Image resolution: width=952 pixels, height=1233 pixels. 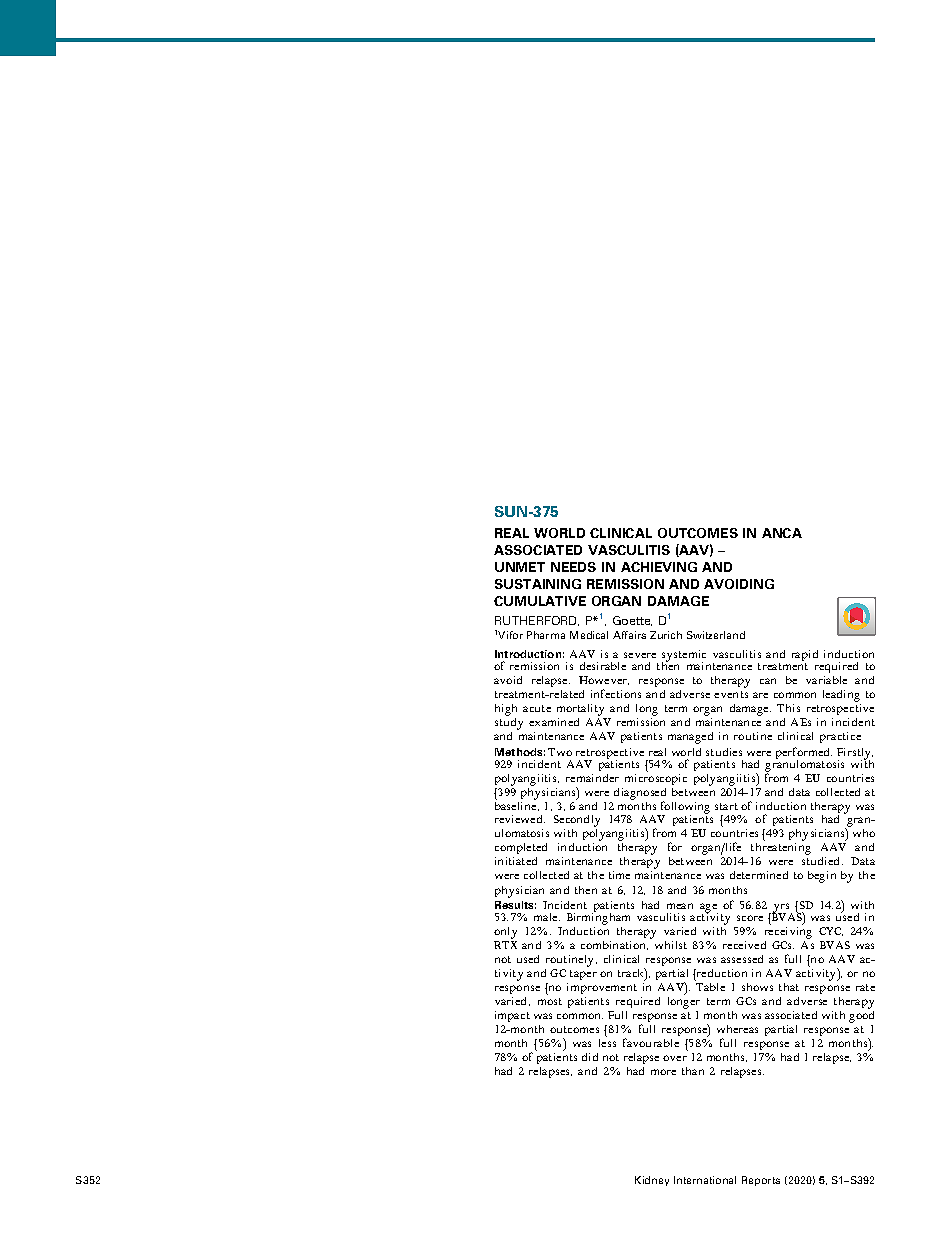 I want to click on SUSTAINING, so click(x=538, y=584).
